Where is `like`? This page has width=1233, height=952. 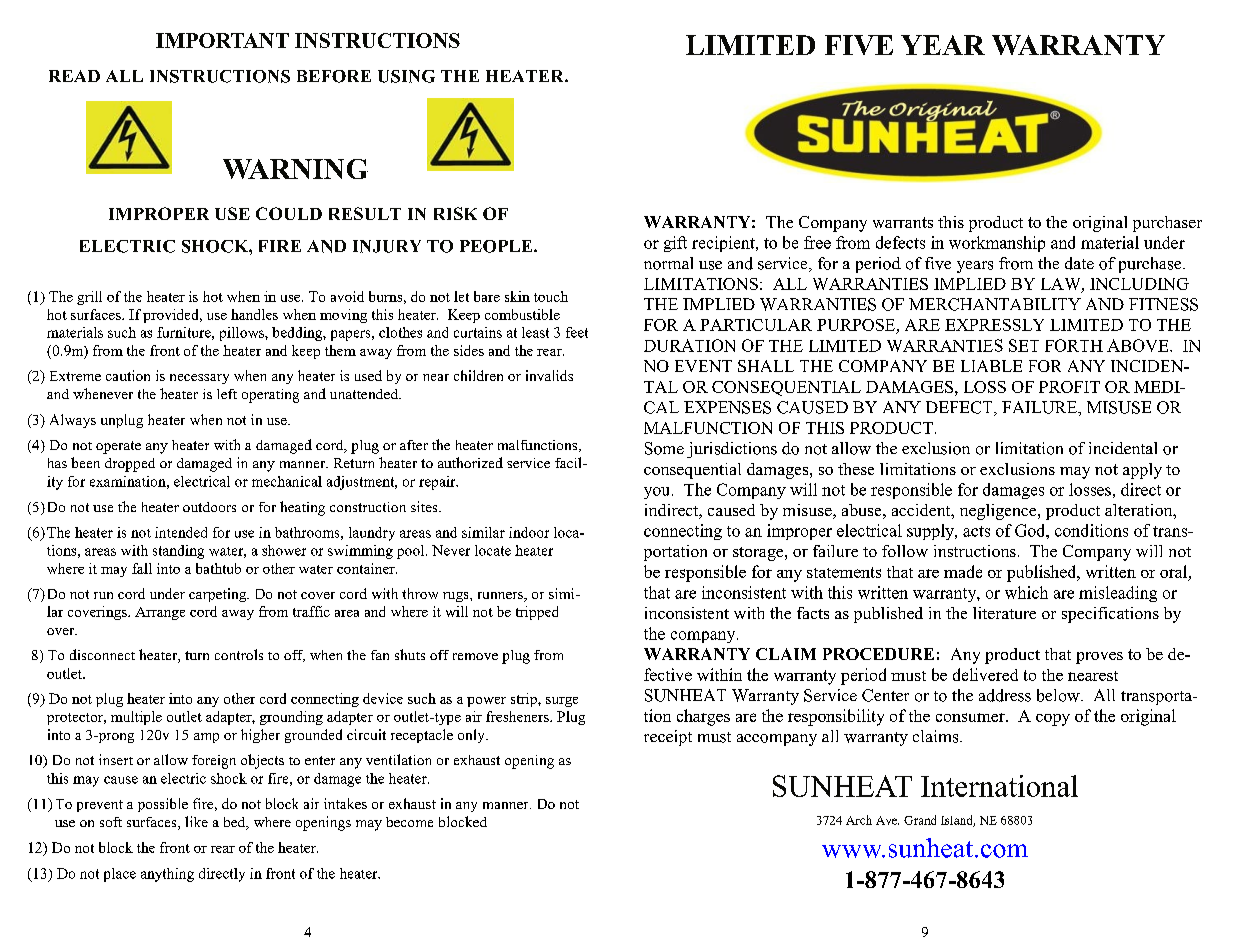 like is located at coordinates (196, 821).
